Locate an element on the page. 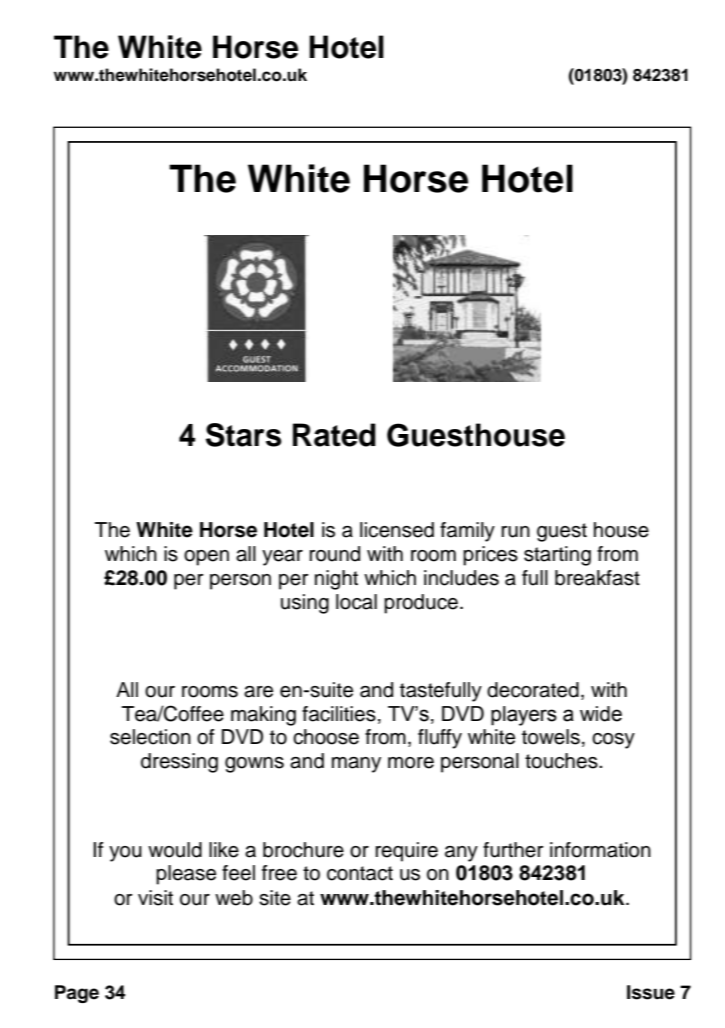 The height and width of the page is (1028, 725). licensed is located at coordinates (397, 530).
